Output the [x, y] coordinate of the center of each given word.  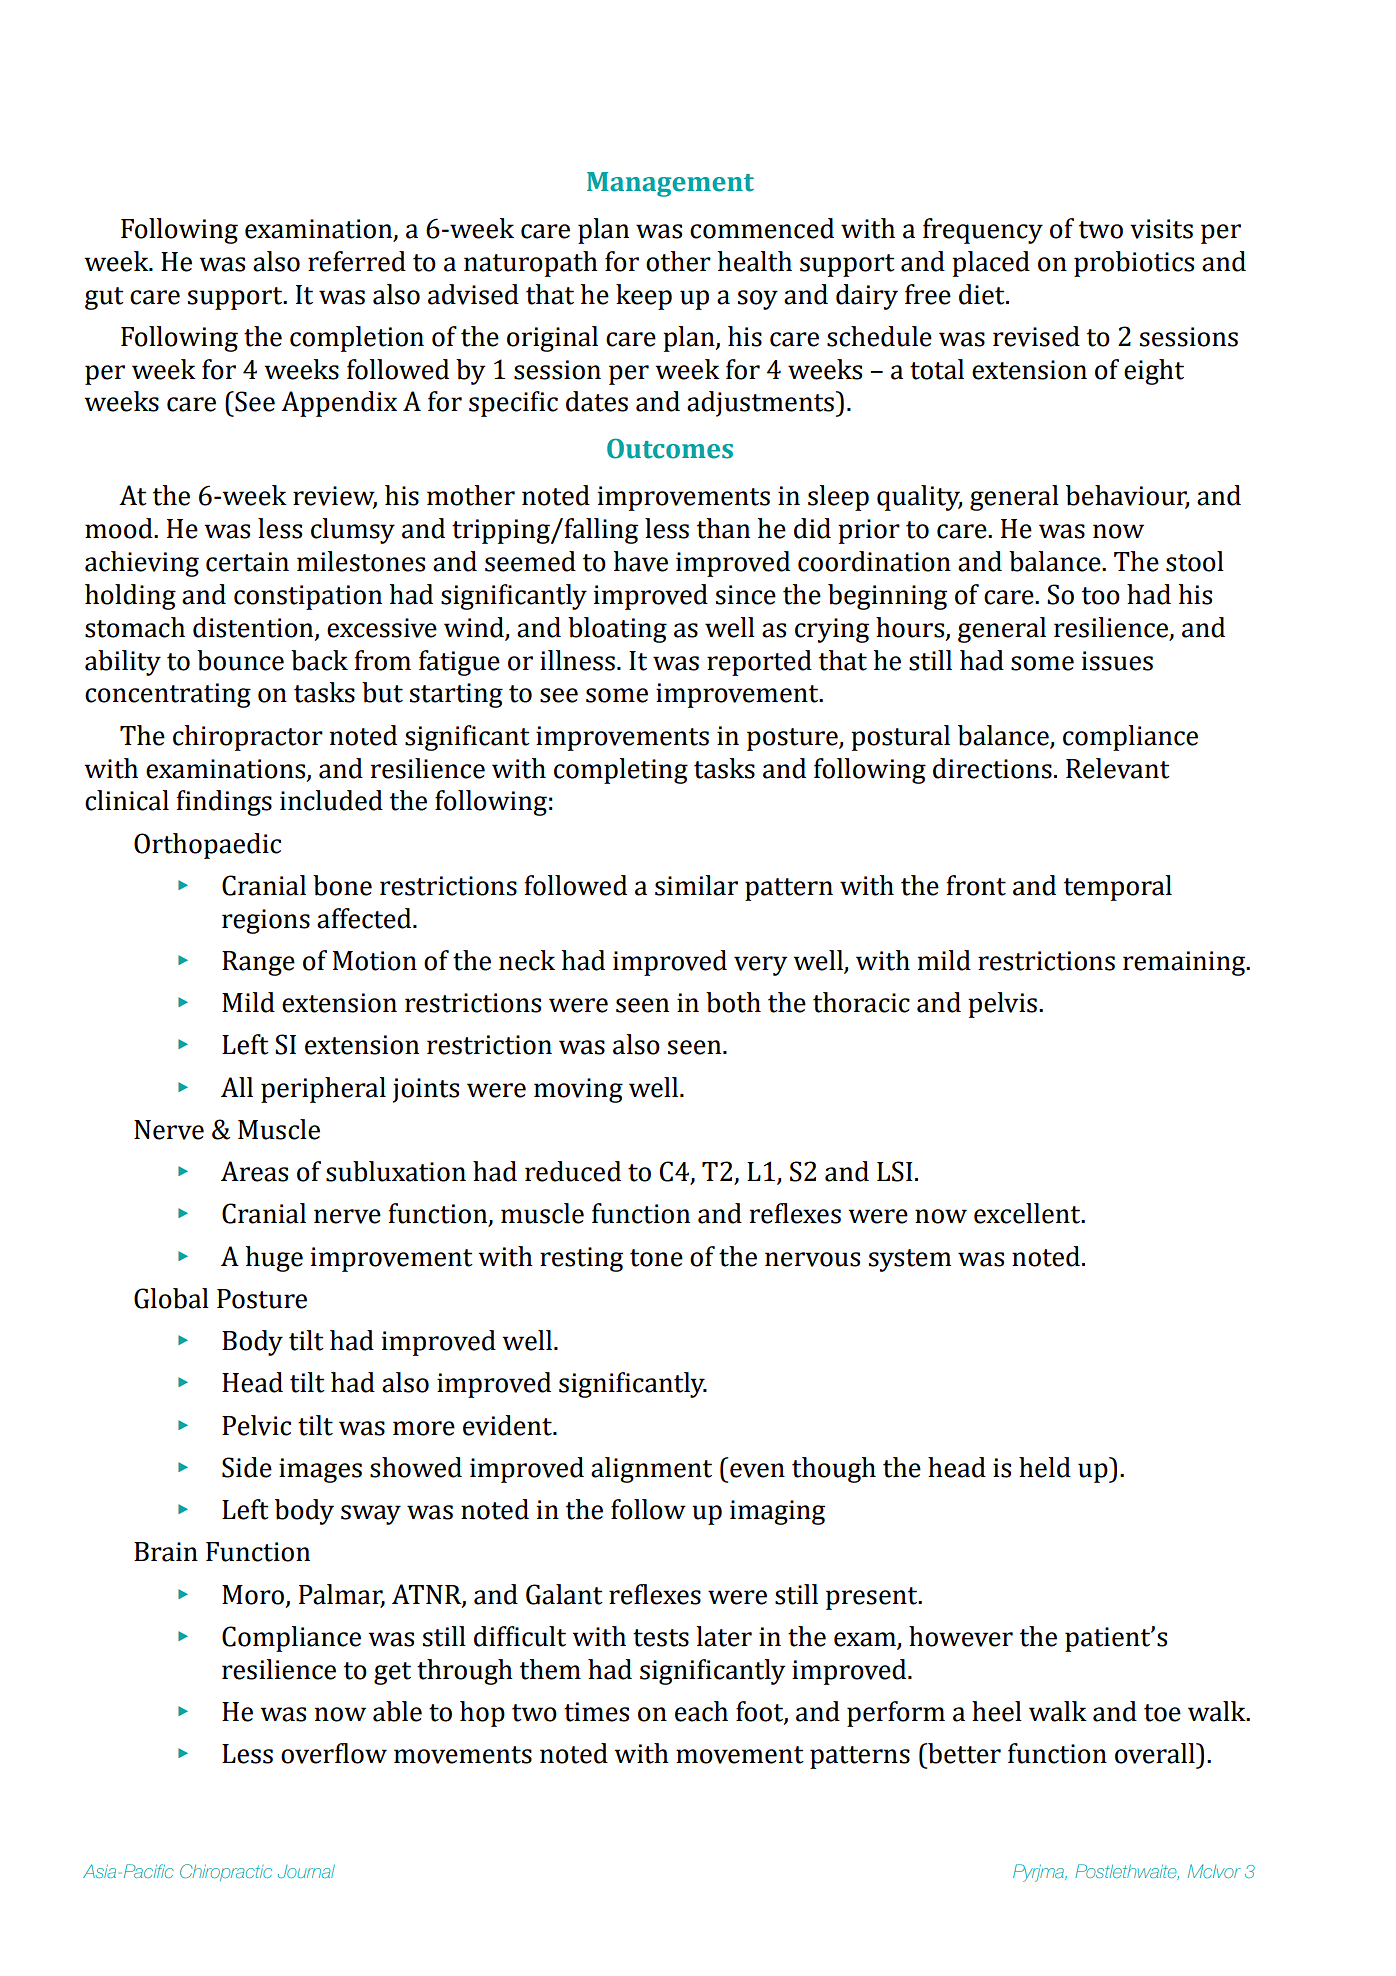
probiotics [1134, 264]
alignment [651, 1470]
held [1045, 1467]
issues [1117, 661]
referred [357, 261]
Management [670, 184]
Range [258, 963]
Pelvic [256, 1425]
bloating [617, 630]
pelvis [1002, 1005]
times [596, 1712]
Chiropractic [226, 1872]
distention [254, 628]
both [733, 1002]
